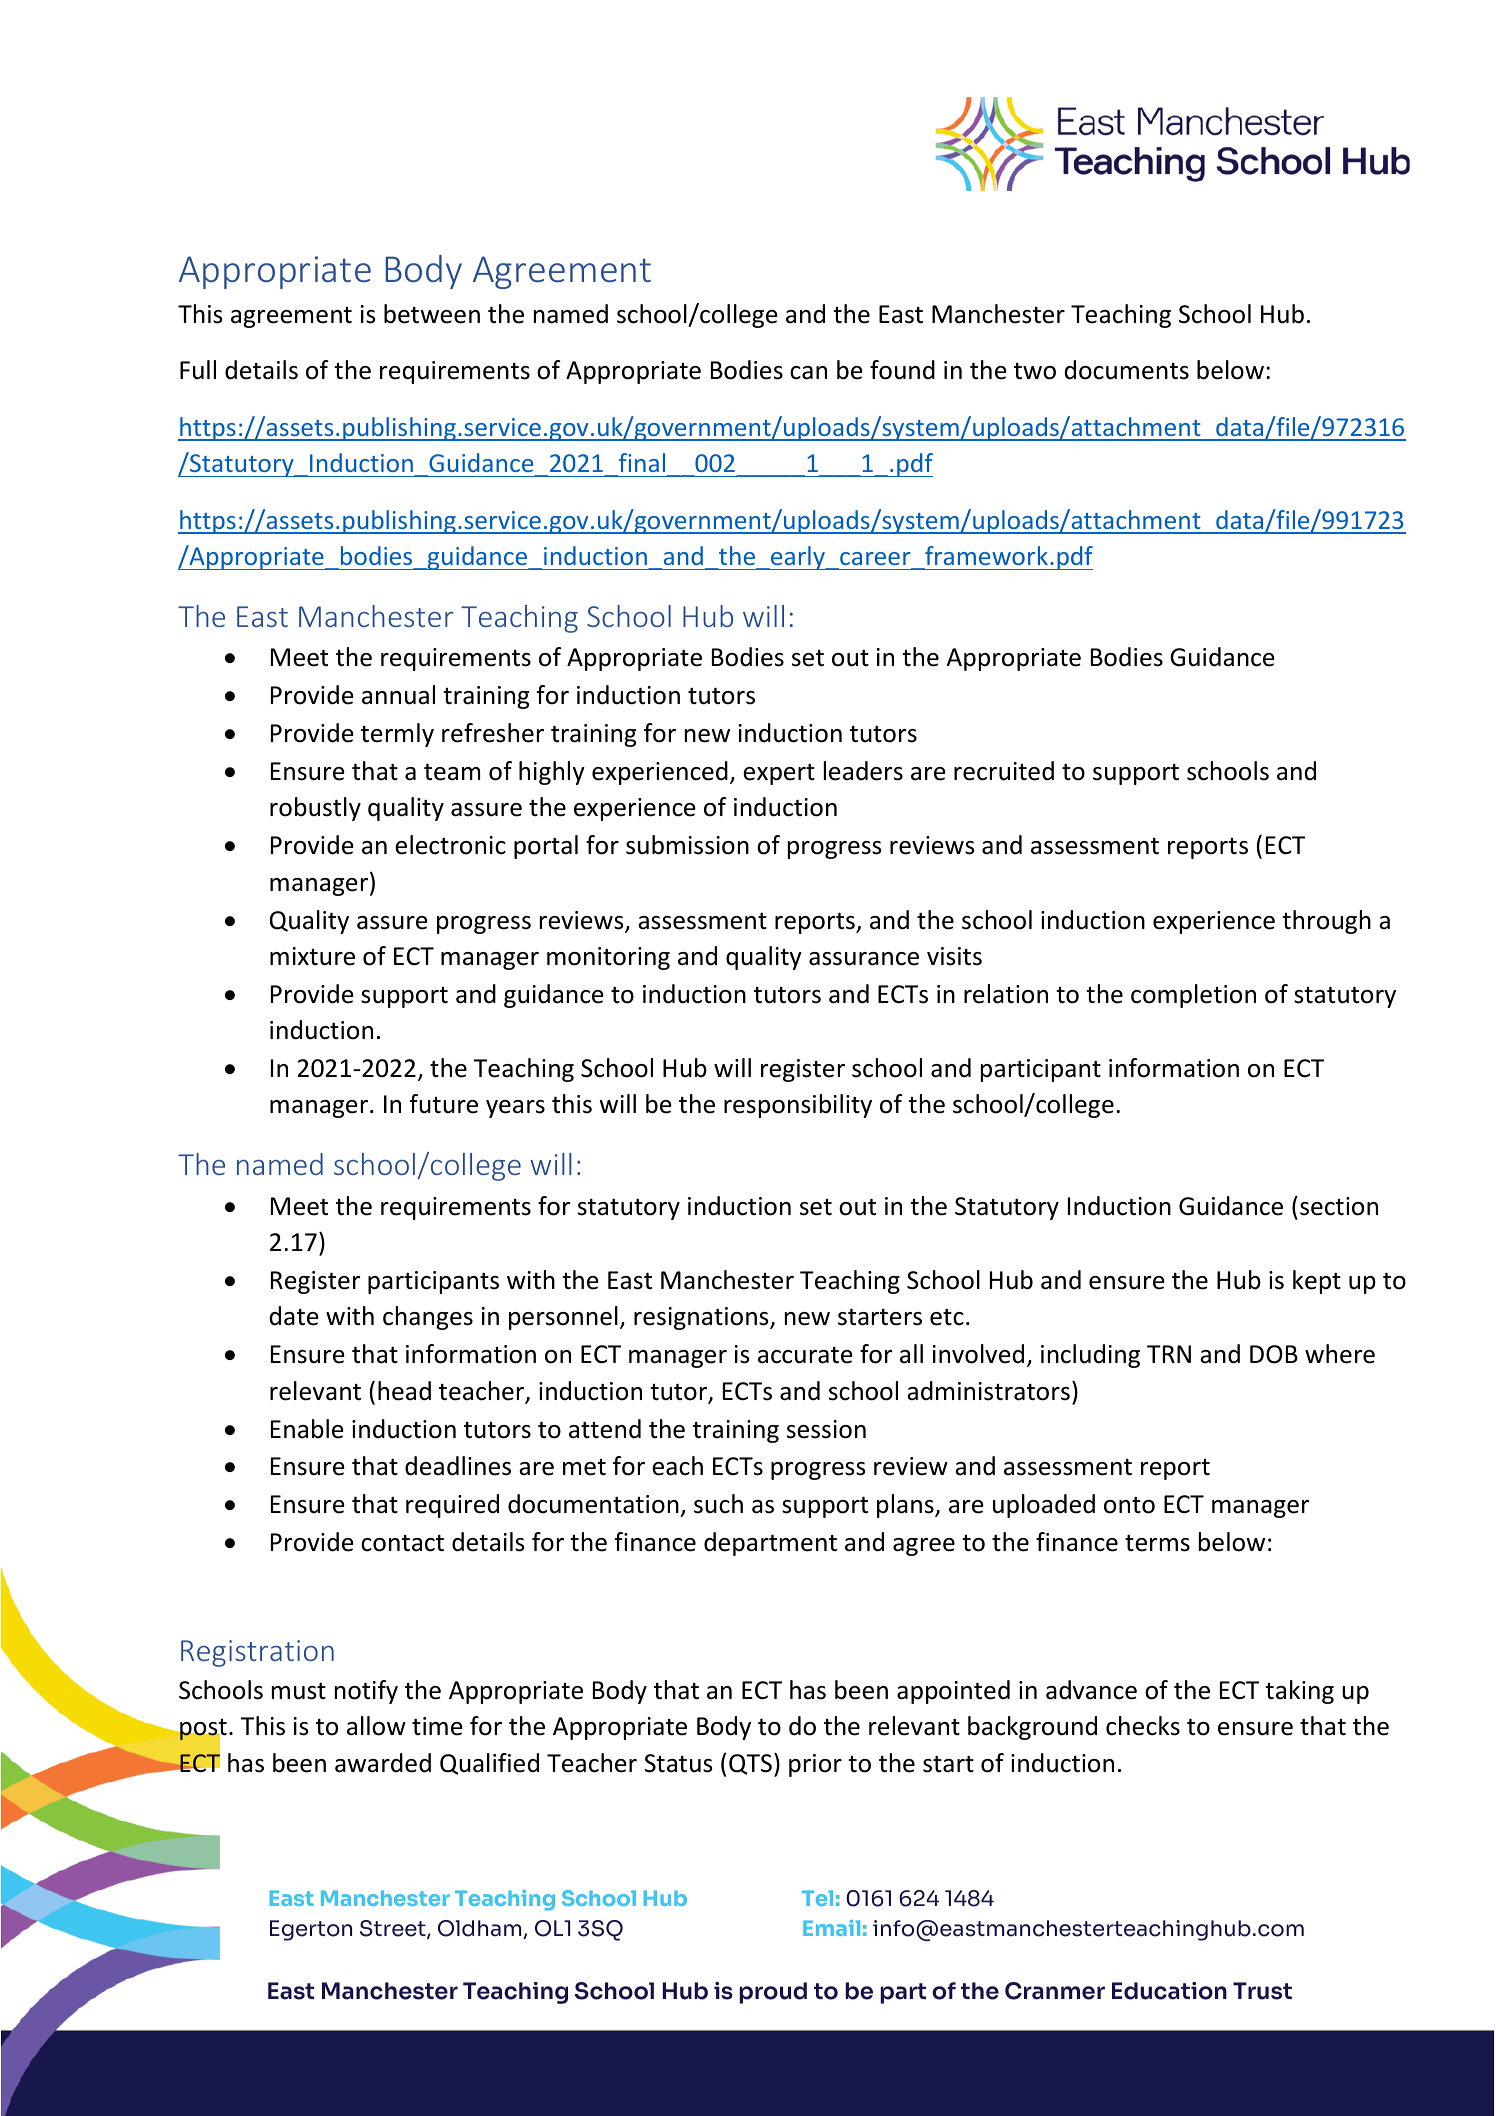 The image size is (1496, 2116). I want to click on between, so click(432, 314).
